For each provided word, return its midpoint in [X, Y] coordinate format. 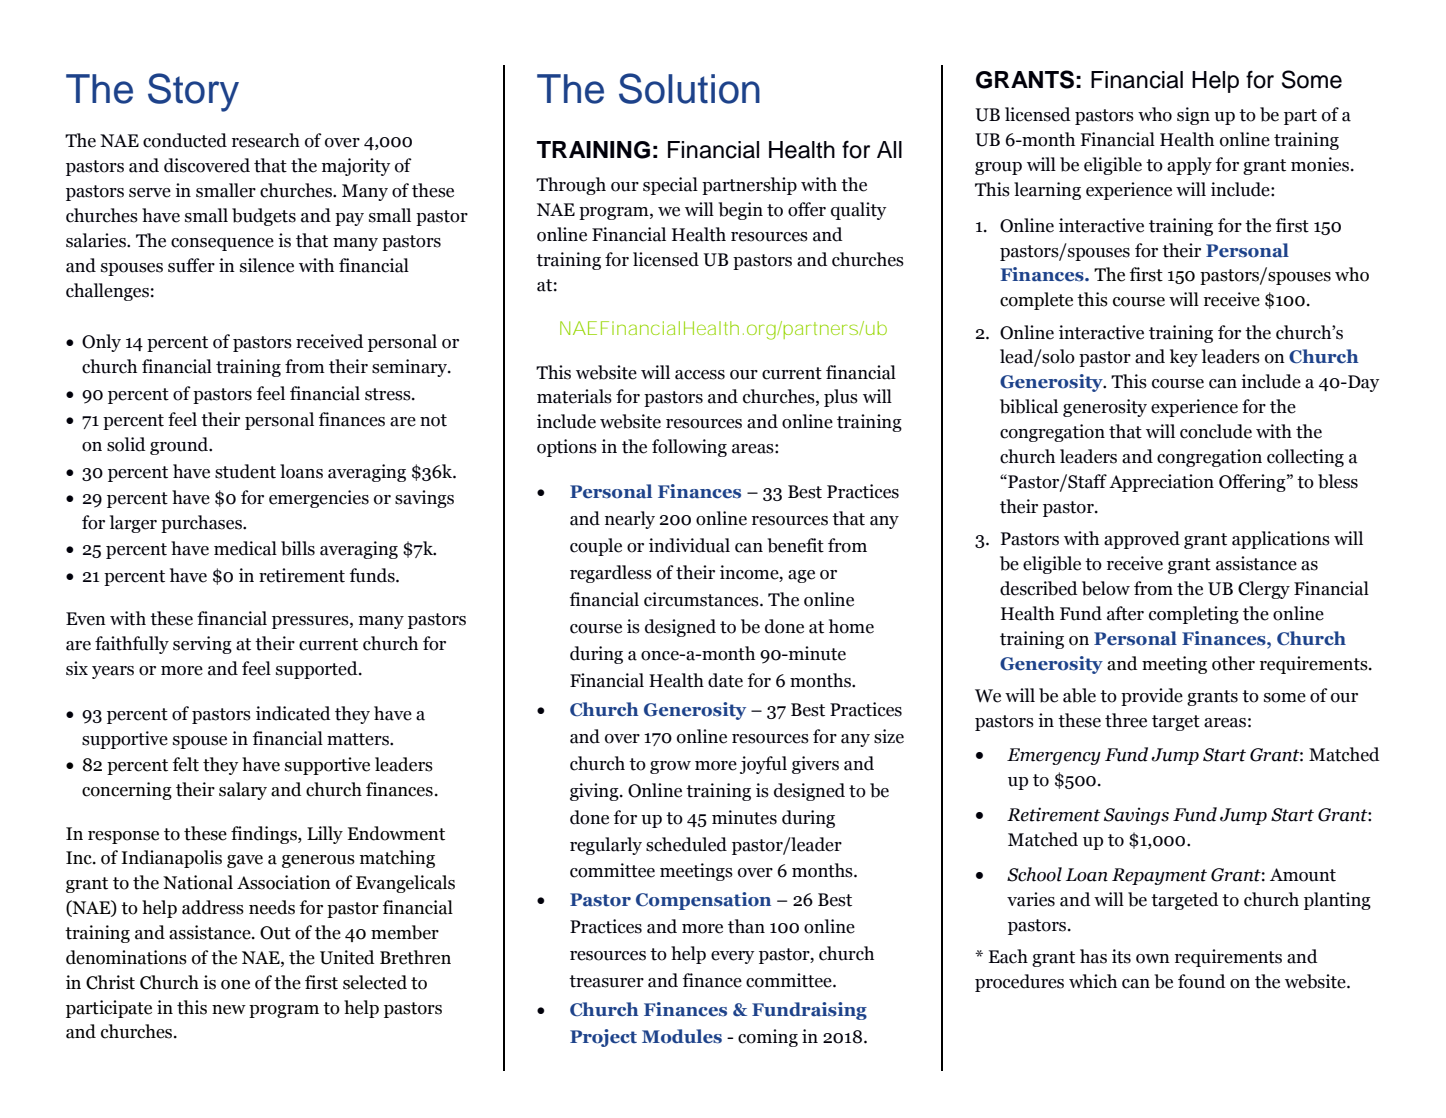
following [689, 448]
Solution [689, 88]
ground [180, 446]
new [229, 1010]
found [1202, 981]
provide [1152, 697]
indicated [293, 713]
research [266, 140]
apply [1189, 166]
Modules [682, 1036]
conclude [1216, 431]
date [725, 680]
